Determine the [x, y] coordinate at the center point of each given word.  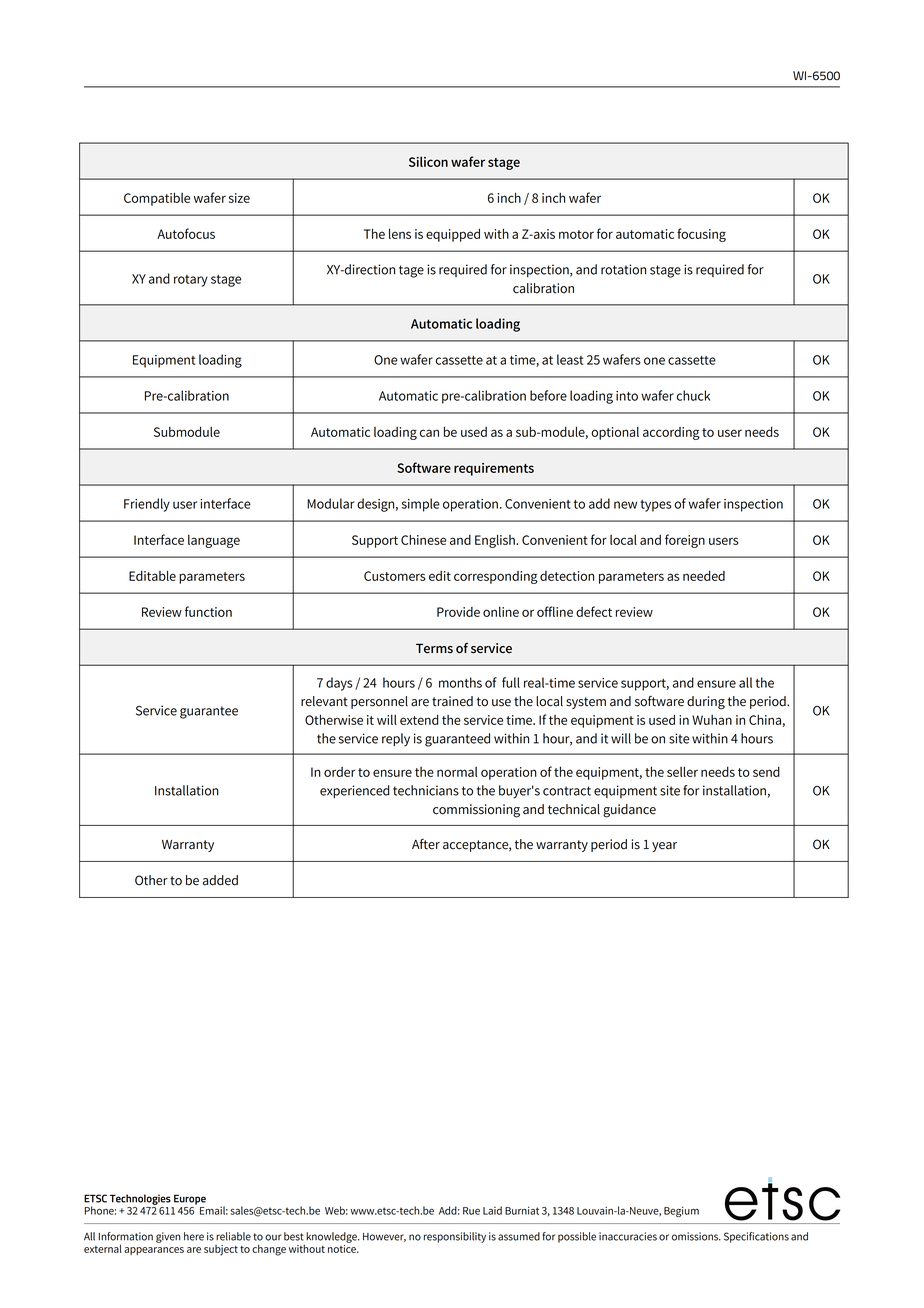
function [208, 611]
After [426, 844]
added [220, 880]
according [671, 433]
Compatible [157, 199]
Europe [190, 1199]
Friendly [147, 505]
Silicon [428, 161]
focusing [701, 235]
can [429, 433]
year [664, 847]
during [706, 703]
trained [452, 701]
